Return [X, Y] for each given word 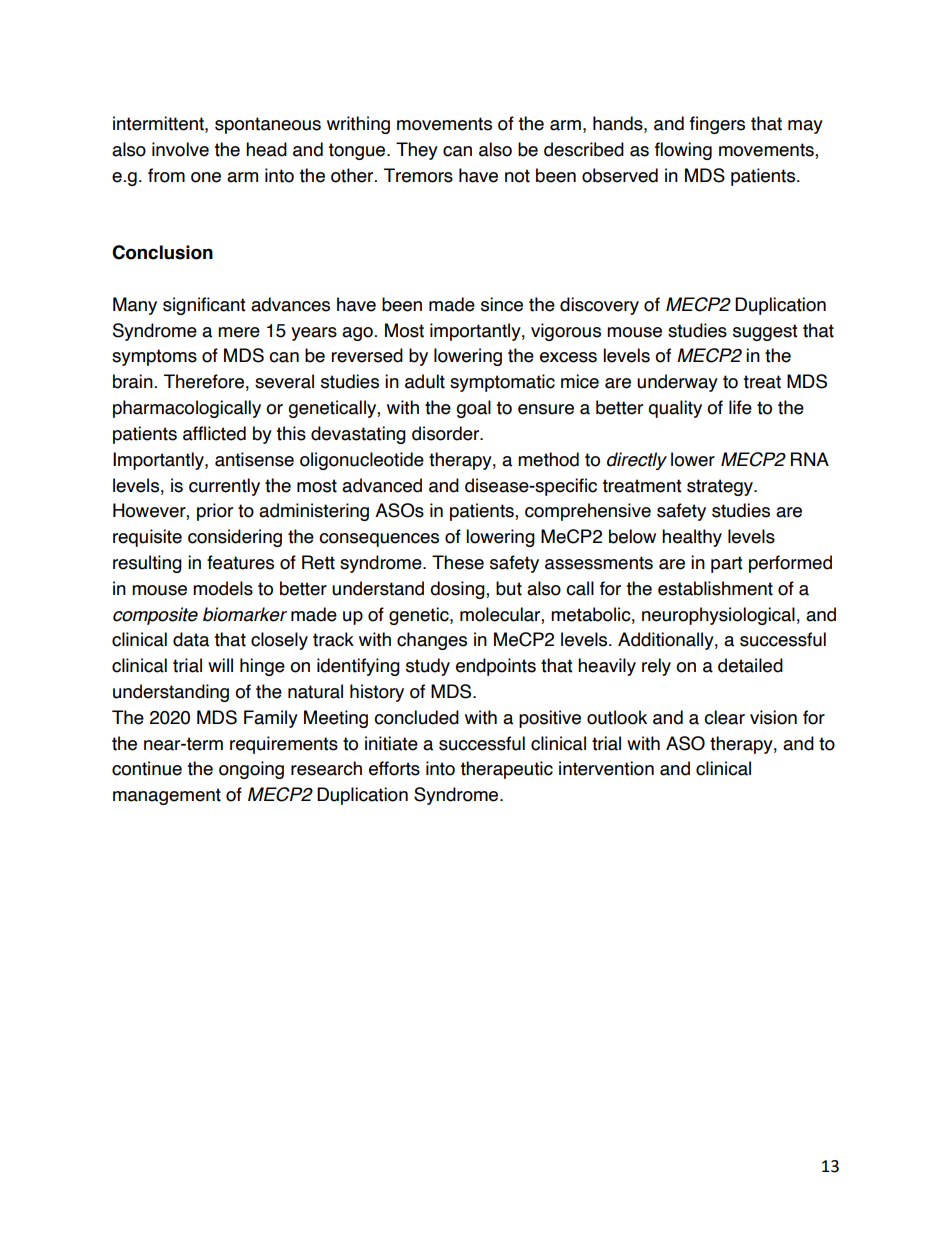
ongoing [251, 770]
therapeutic [506, 770]
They [417, 151]
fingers [717, 125]
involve [180, 149]
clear [724, 717]
